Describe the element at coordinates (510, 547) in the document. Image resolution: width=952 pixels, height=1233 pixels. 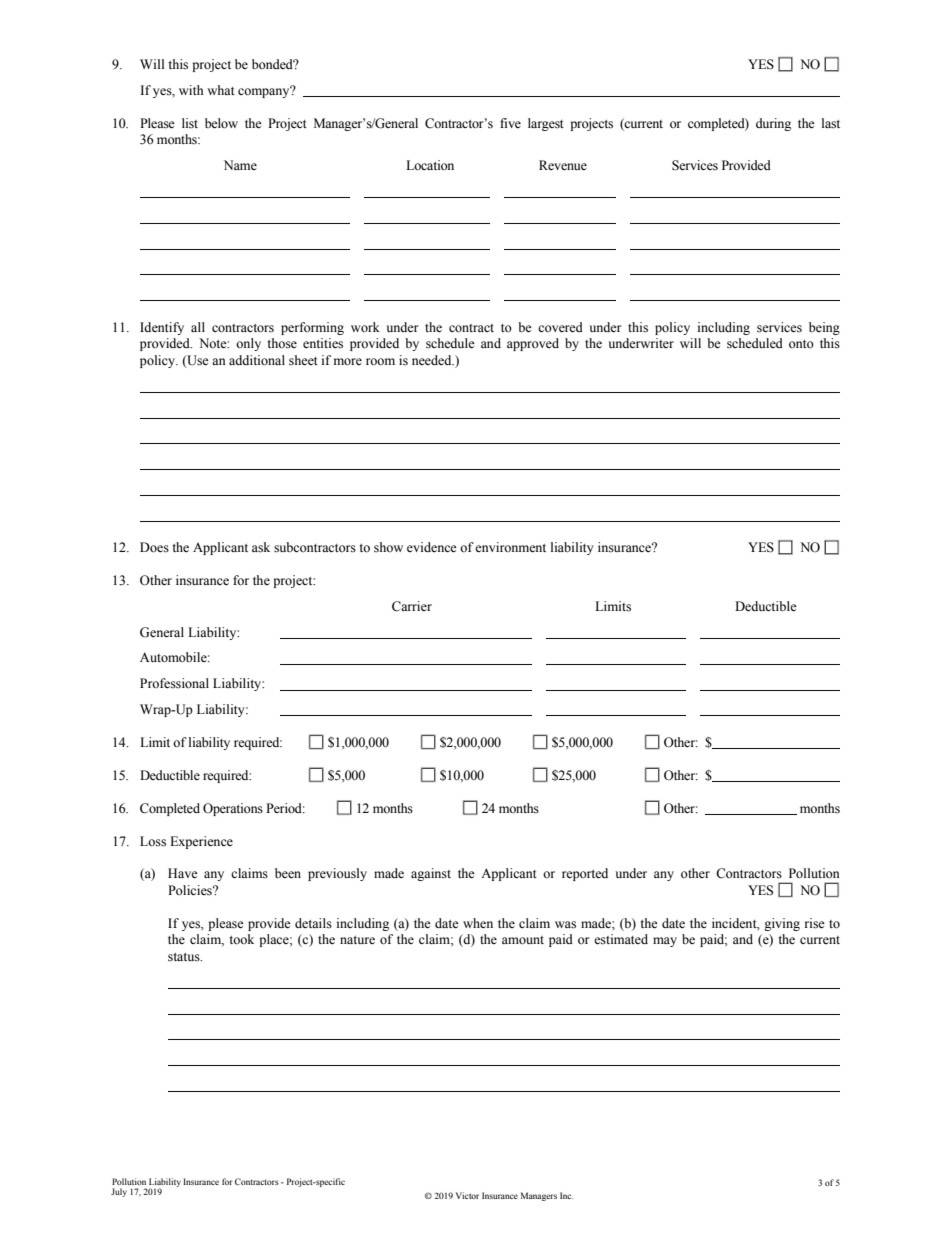
I see `environment` at that location.
